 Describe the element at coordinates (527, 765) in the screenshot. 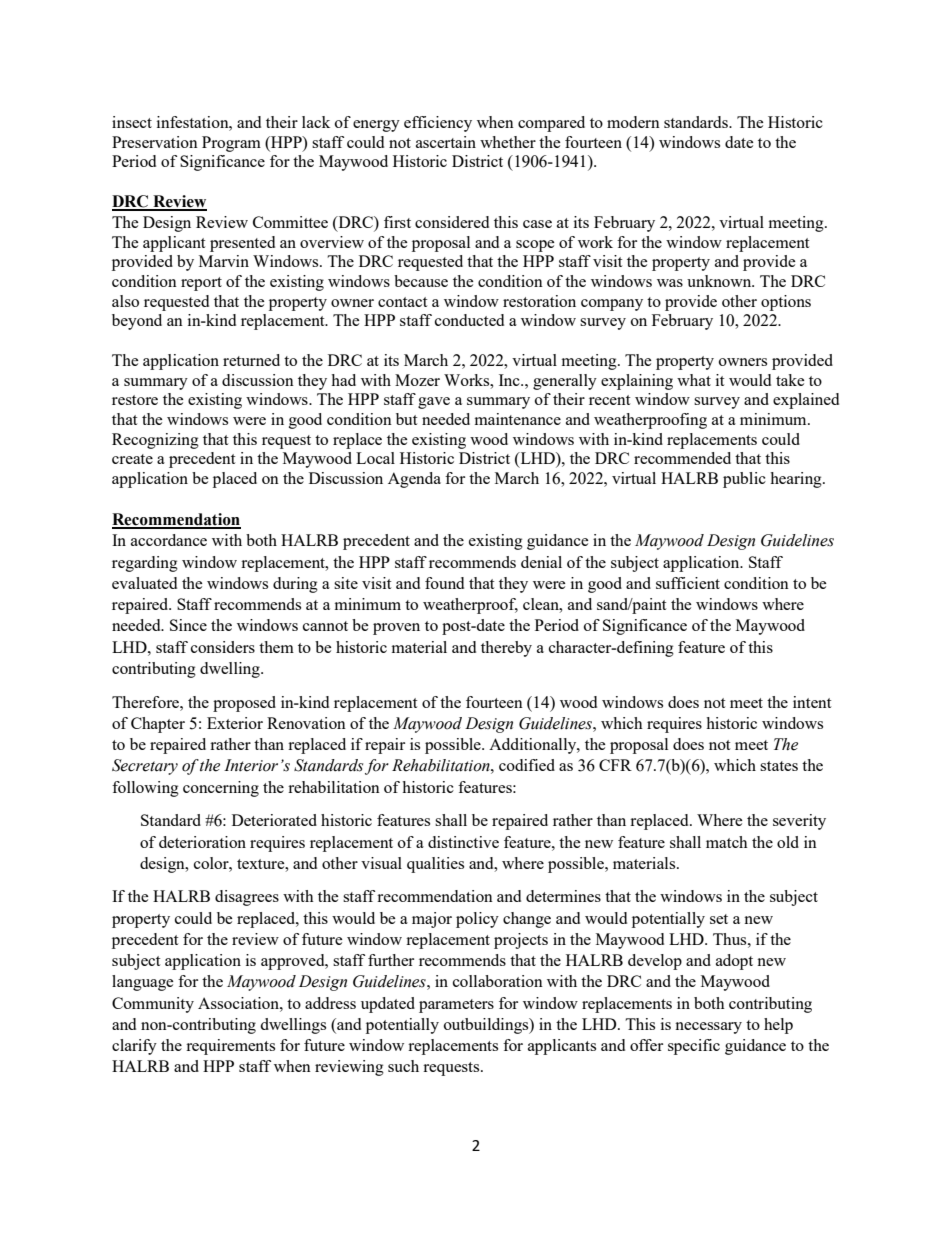

I see `codified` at that location.
